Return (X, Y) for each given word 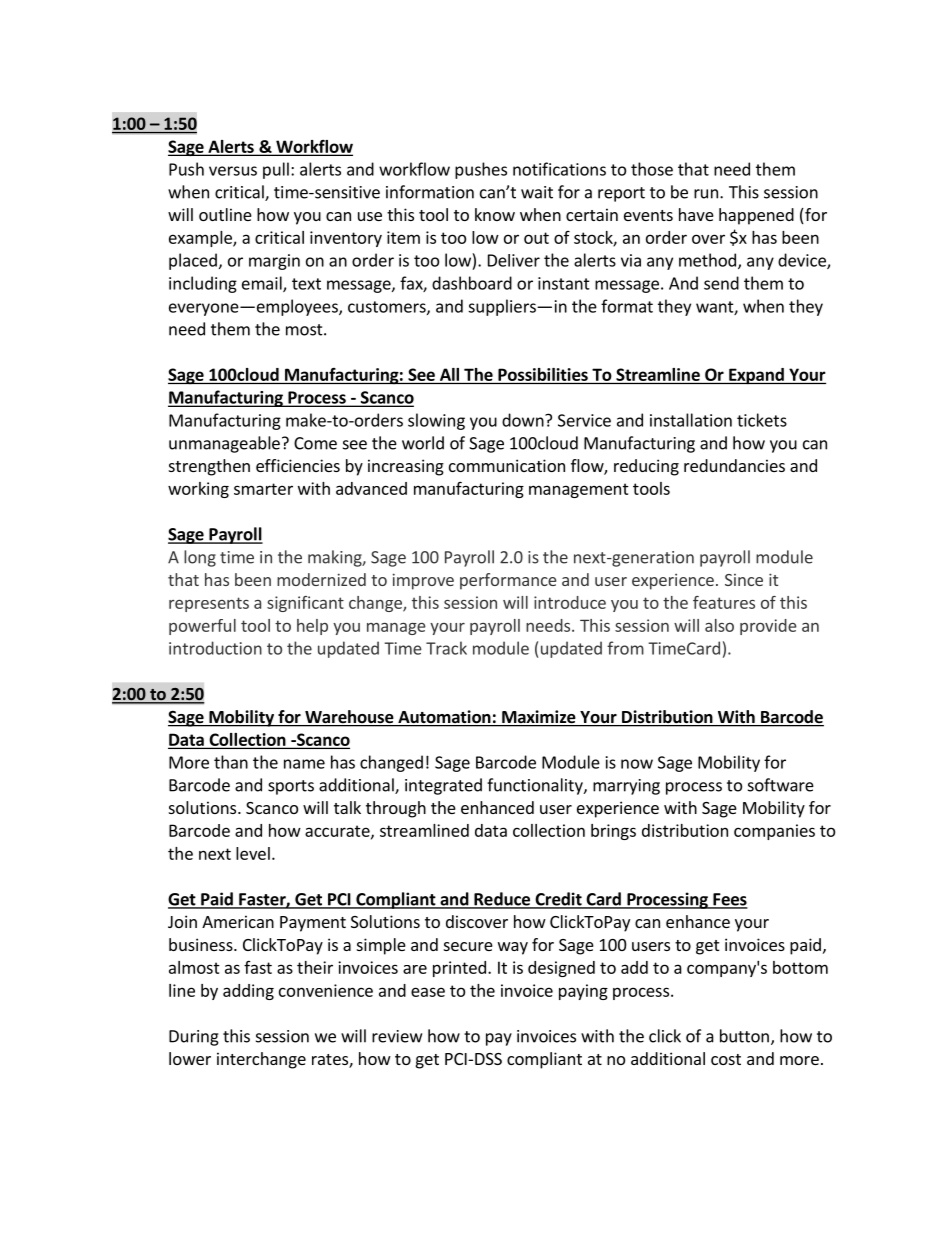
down (524, 420)
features (724, 602)
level (253, 853)
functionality (536, 786)
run (706, 194)
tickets (762, 420)
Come (315, 443)
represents (209, 604)
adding (248, 992)
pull (276, 170)
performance (508, 581)
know (495, 214)
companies (774, 832)
